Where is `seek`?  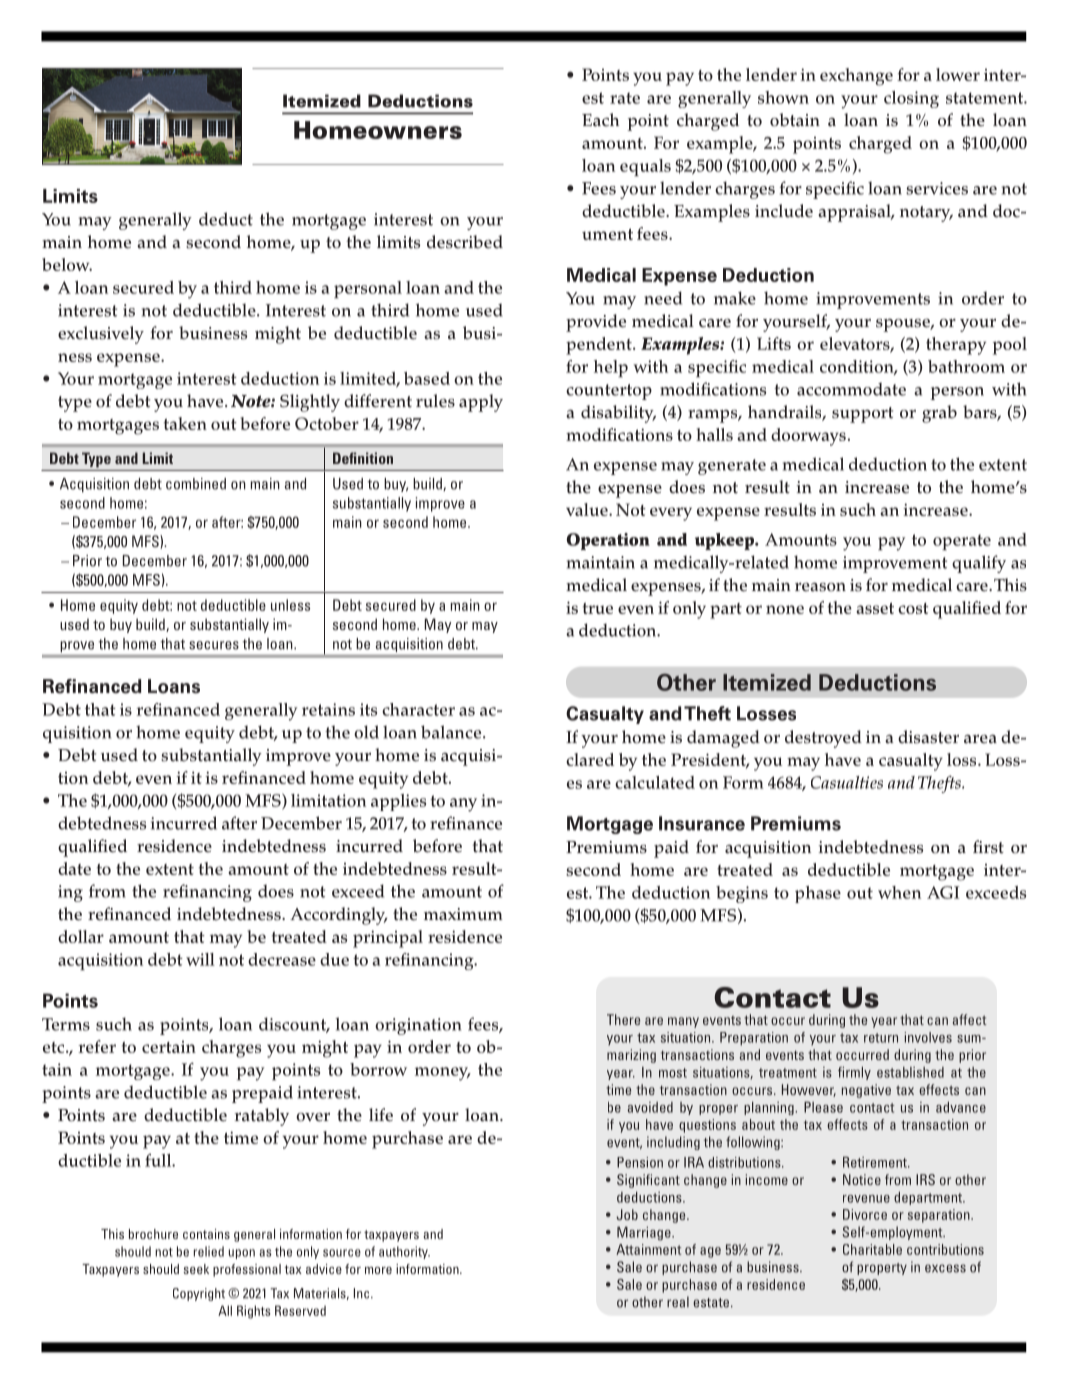
seek is located at coordinates (196, 1269).
